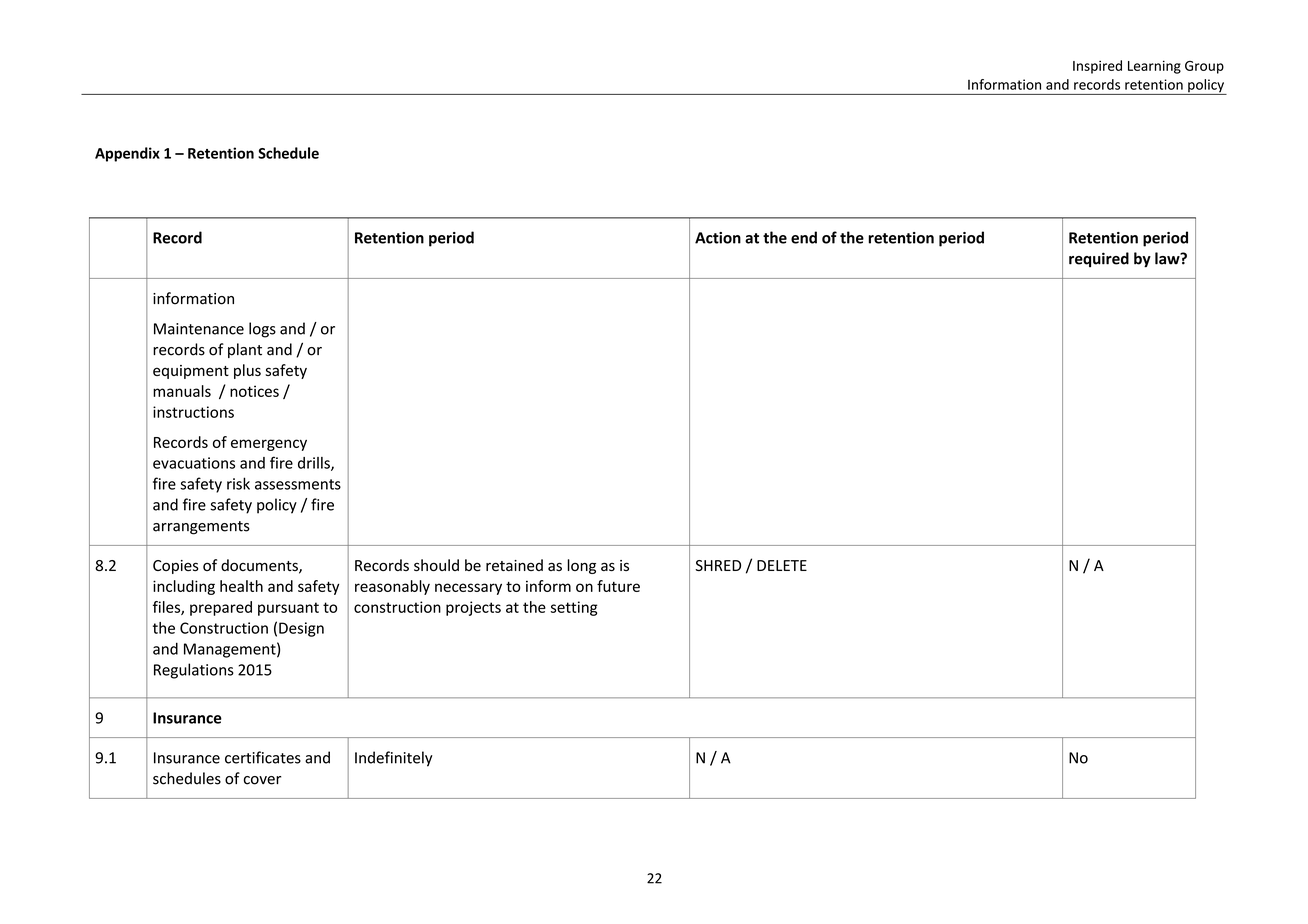 This image has width=1308, height=924. Describe the element at coordinates (127, 154) in the image. I see `Appendix` at that location.
